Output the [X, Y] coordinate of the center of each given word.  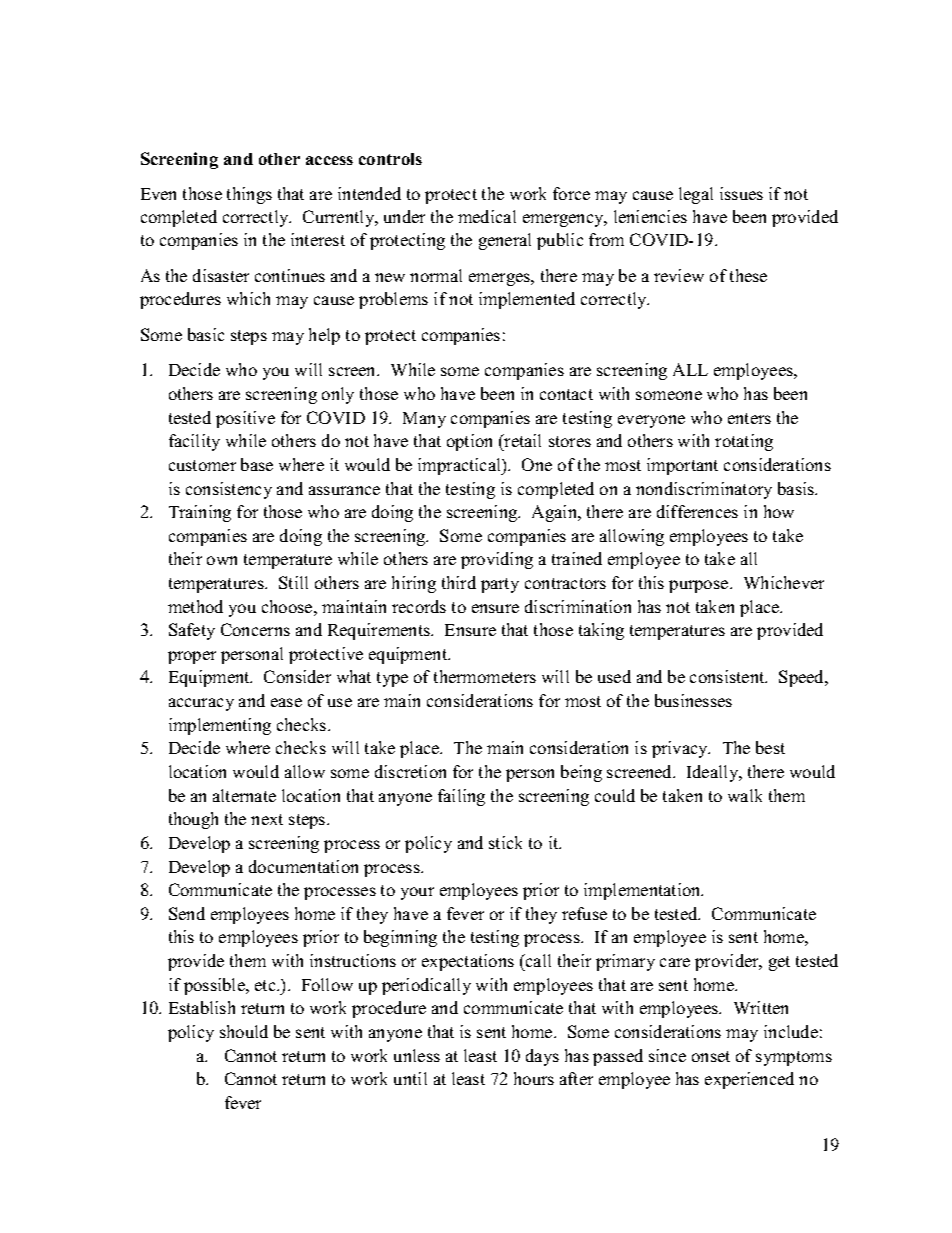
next [267, 819]
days [542, 1057]
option [469, 442]
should [244, 1031]
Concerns [255, 629]
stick [505, 842]
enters [749, 418]
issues [741, 193]
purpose [700, 586]
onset [711, 1056]
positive [245, 419]
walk [745, 795]
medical [487, 216]
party [500, 585]
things [249, 195]
